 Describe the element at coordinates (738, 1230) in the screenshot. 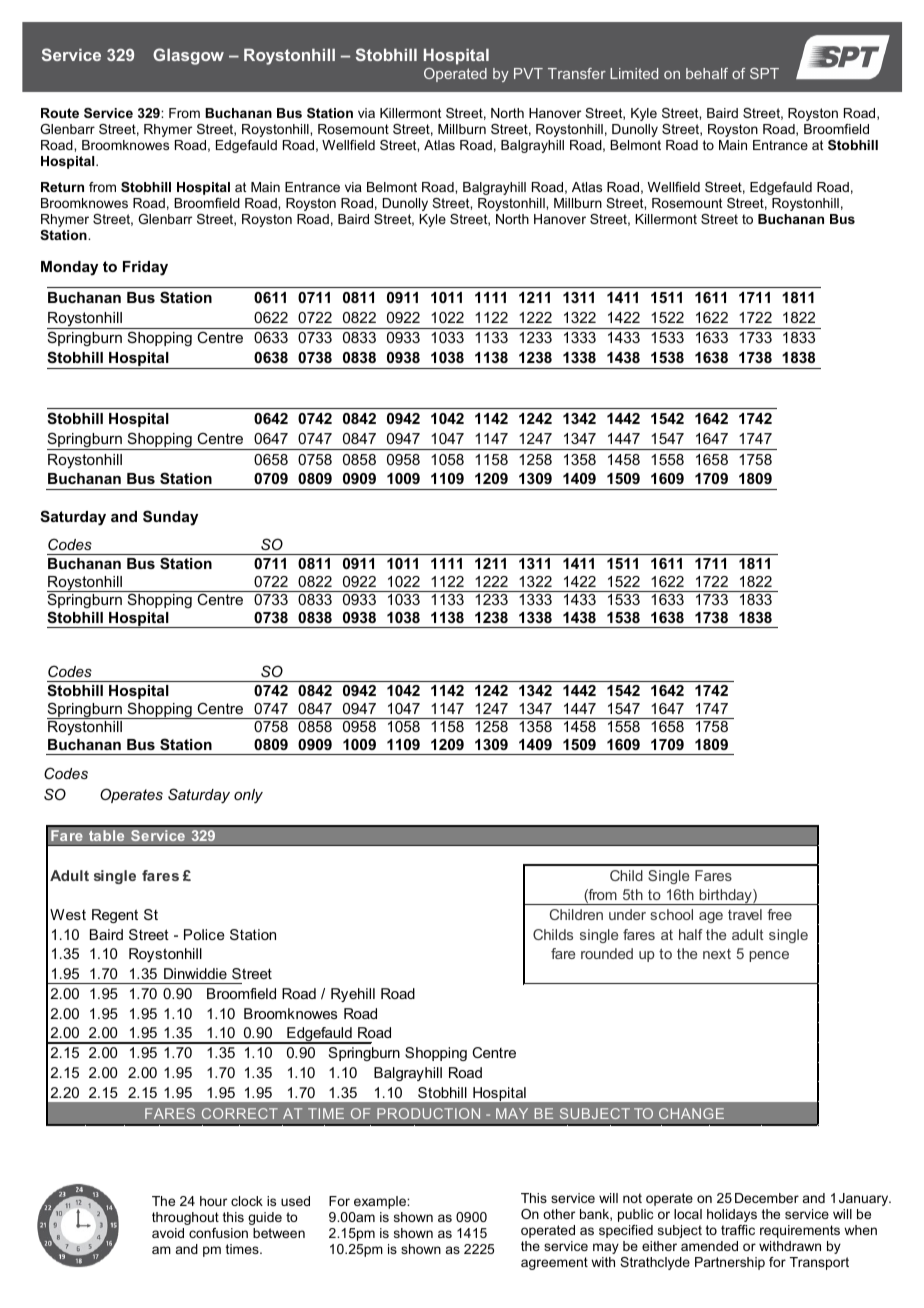

I see `traffic` at that location.
